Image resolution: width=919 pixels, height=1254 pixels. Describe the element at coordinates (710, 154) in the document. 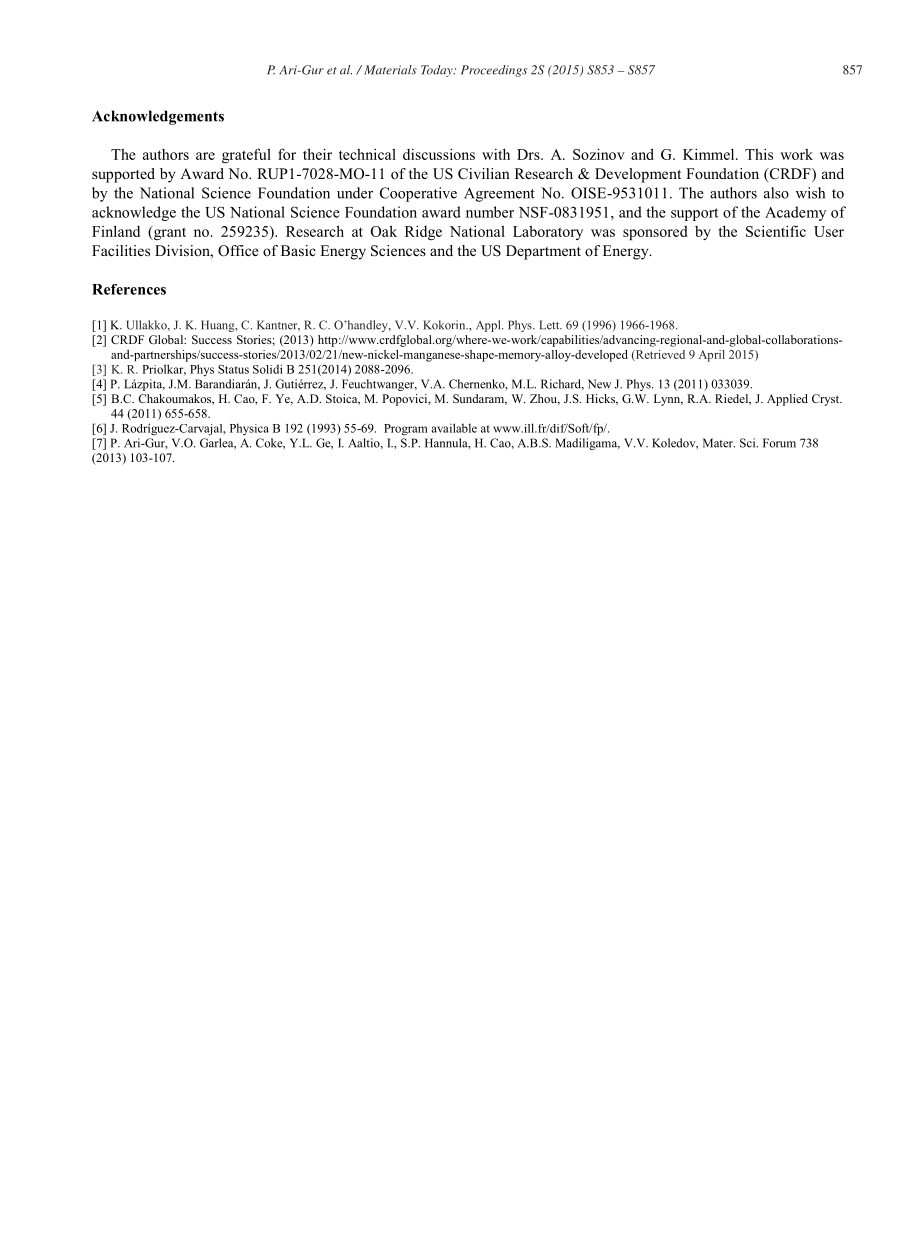

I see `Kimmel` at that location.
